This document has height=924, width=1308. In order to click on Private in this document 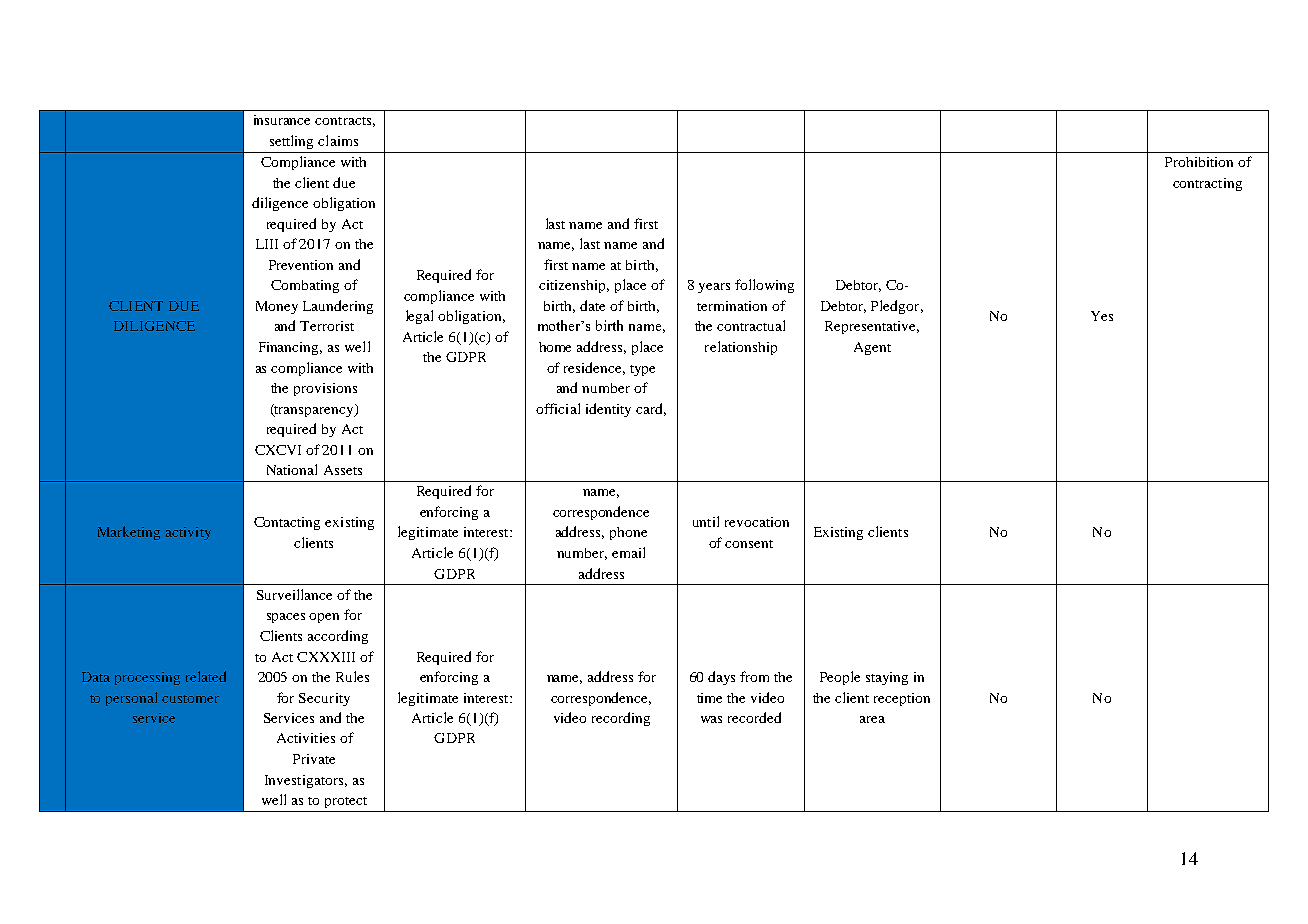, I will do `click(314, 759)`.
